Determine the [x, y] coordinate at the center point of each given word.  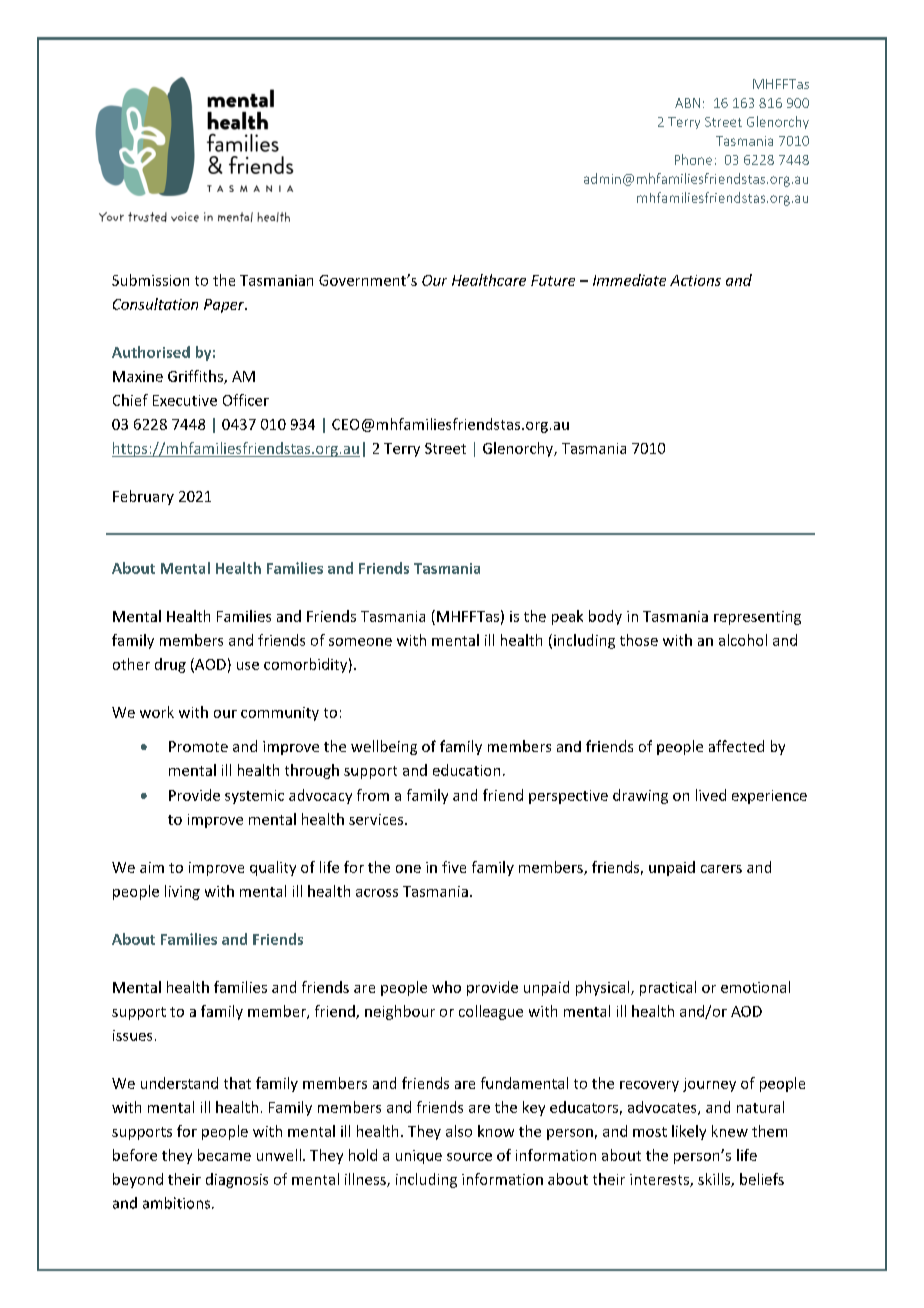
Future [553, 280]
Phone [693, 159]
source [469, 1157]
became [224, 1155]
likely [689, 1132]
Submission [150, 280]
